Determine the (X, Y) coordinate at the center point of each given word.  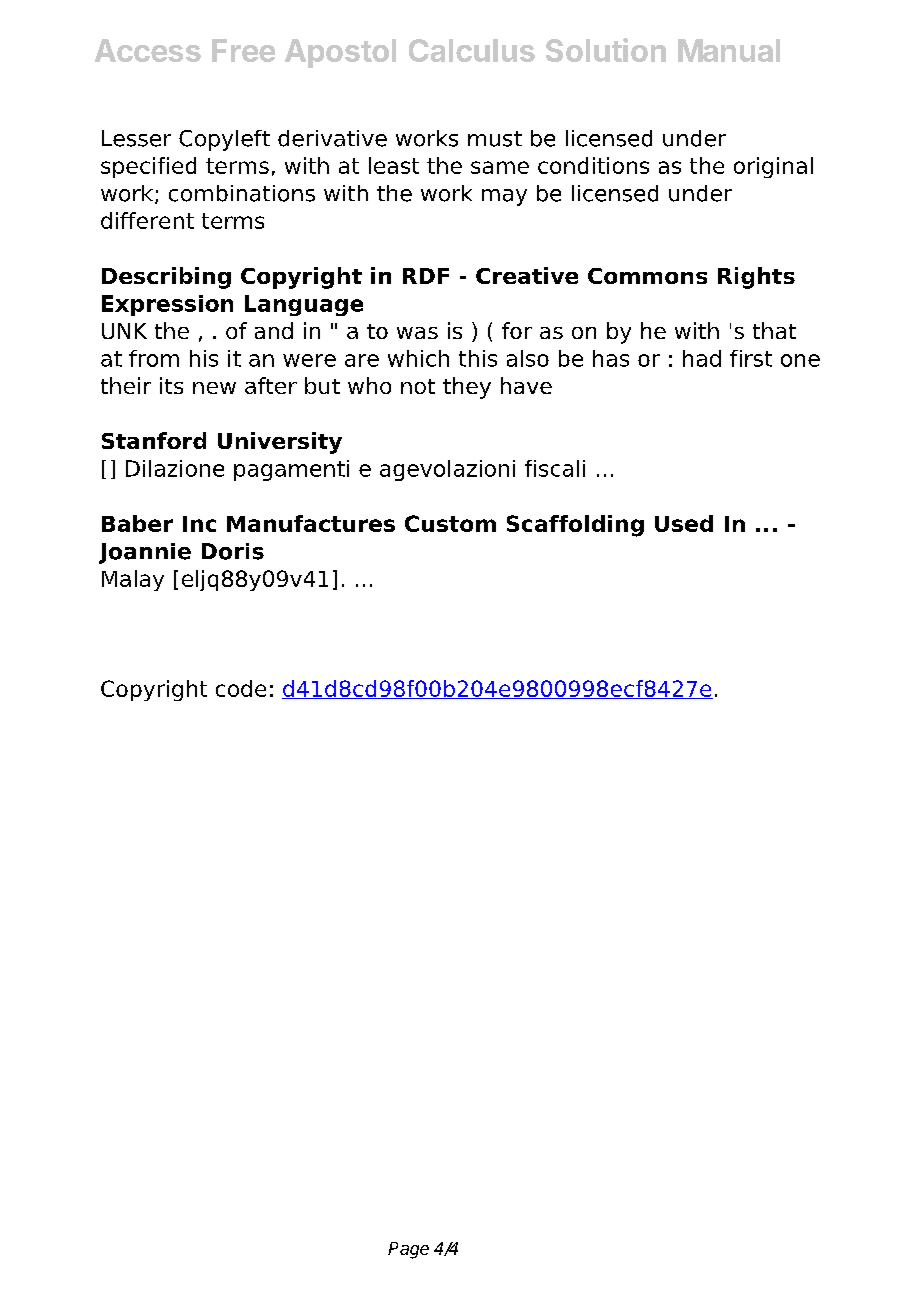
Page (408, 1250)
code (241, 688)
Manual (729, 50)
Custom (450, 523)
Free (243, 50)
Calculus (472, 50)
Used (684, 523)
